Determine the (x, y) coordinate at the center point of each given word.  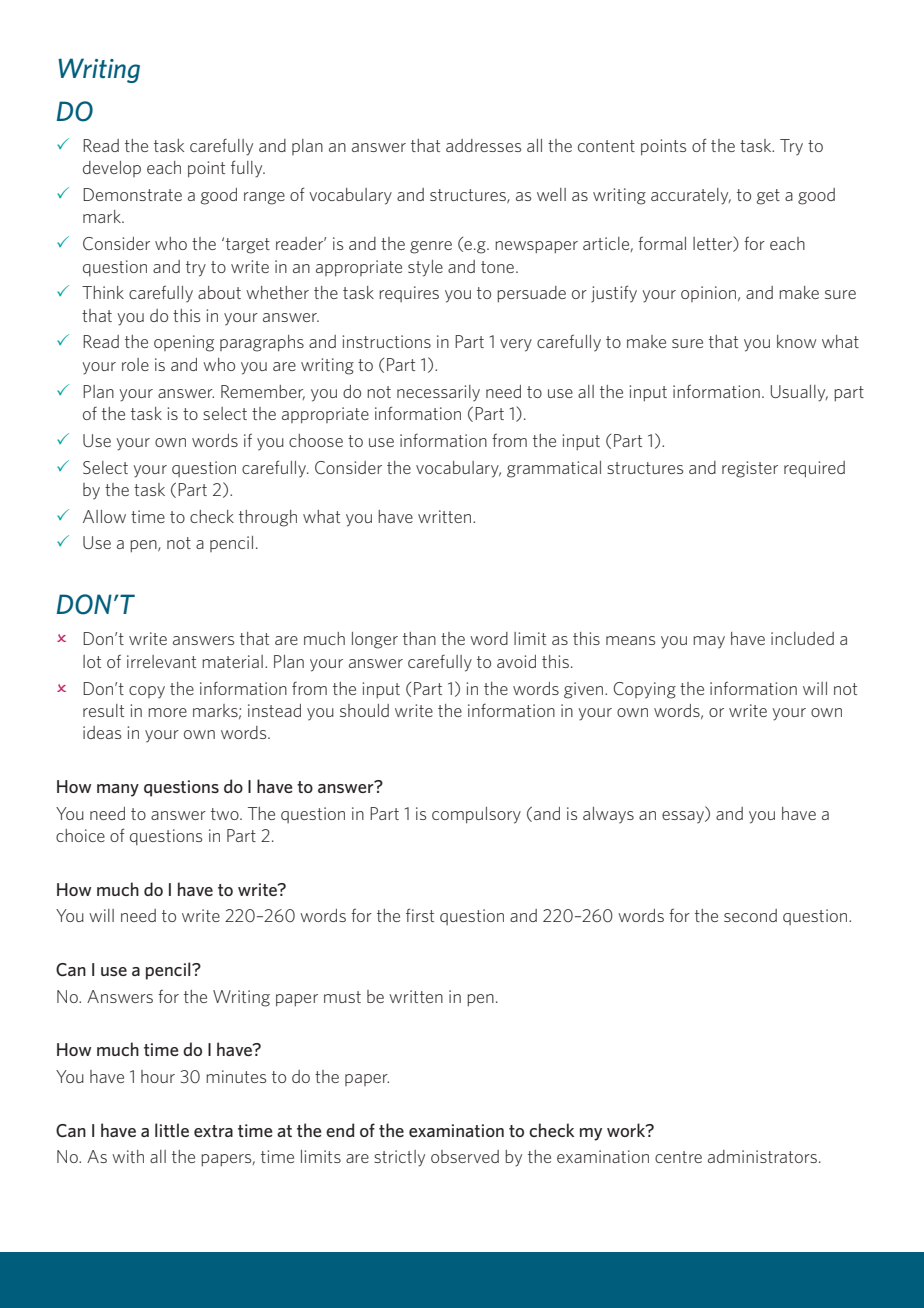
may (709, 642)
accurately (691, 196)
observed (465, 1156)
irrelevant (161, 661)
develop (112, 169)
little (172, 1130)
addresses (483, 145)
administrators (762, 1156)
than (419, 638)
